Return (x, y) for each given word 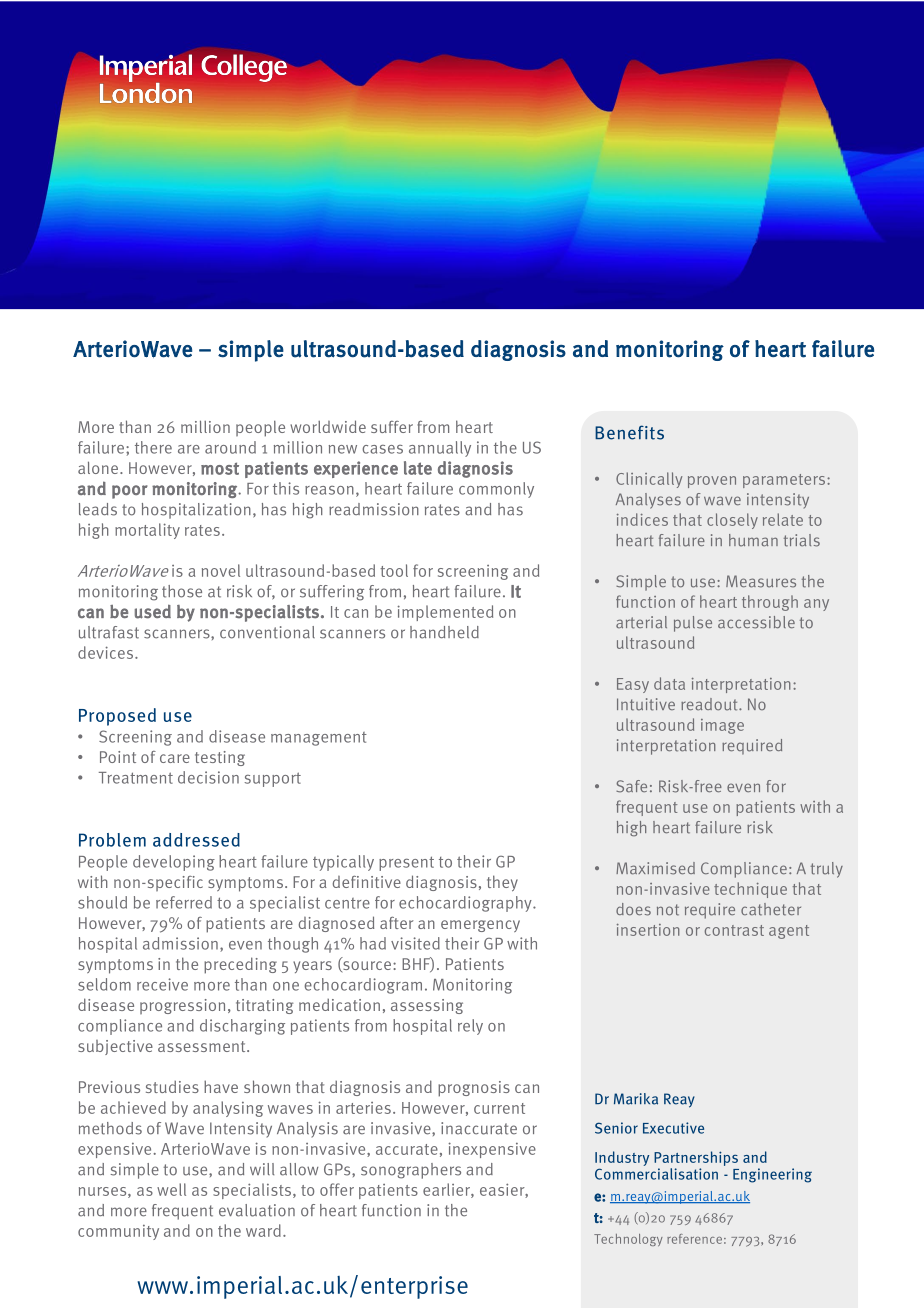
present (406, 863)
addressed (196, 840)
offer (337, 1189)
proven (712, 482)
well (171, 1189)
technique (750, 890)
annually (440, 449)
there (153, 447)
